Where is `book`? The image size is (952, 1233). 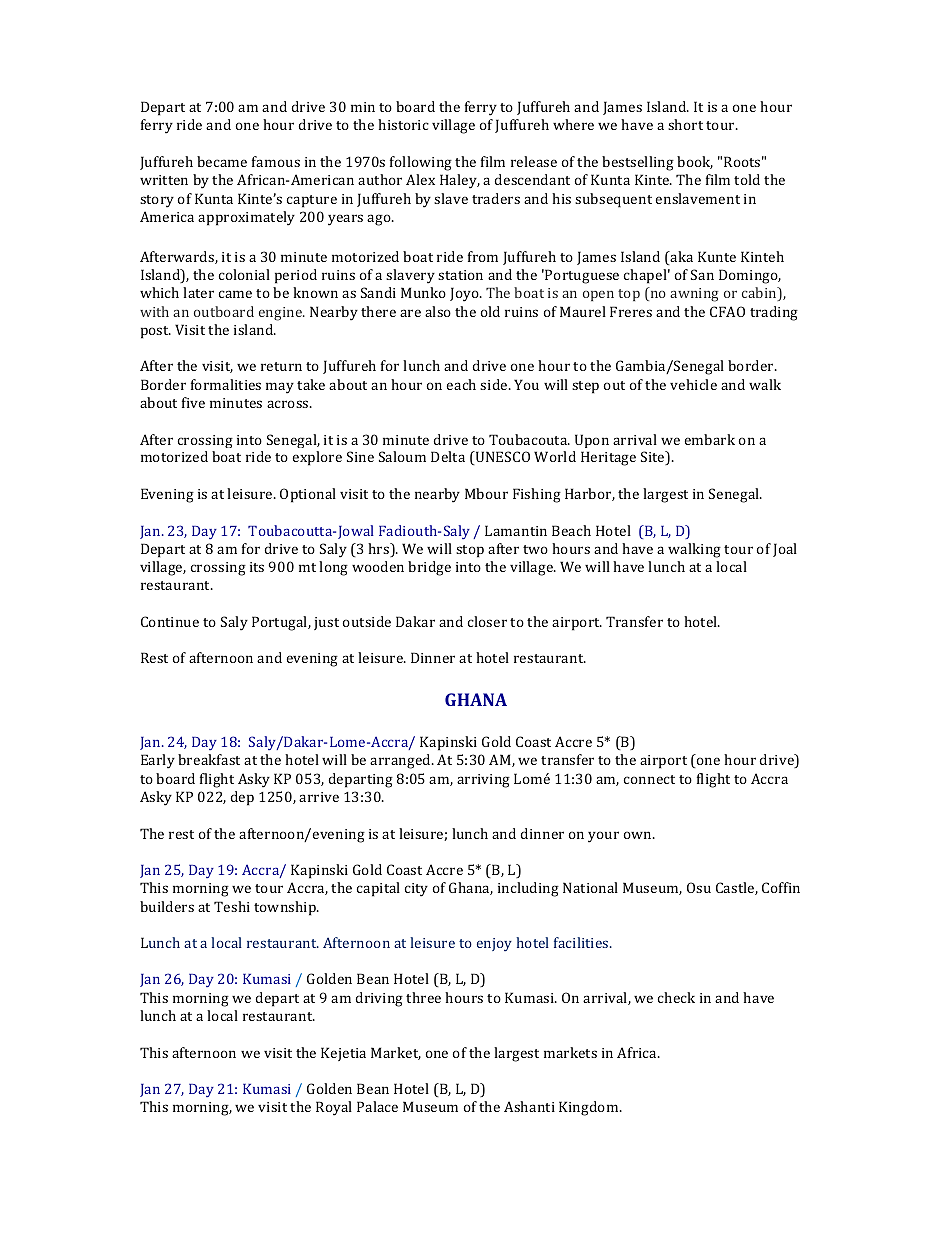
book is located at coordinates (695, 162).
